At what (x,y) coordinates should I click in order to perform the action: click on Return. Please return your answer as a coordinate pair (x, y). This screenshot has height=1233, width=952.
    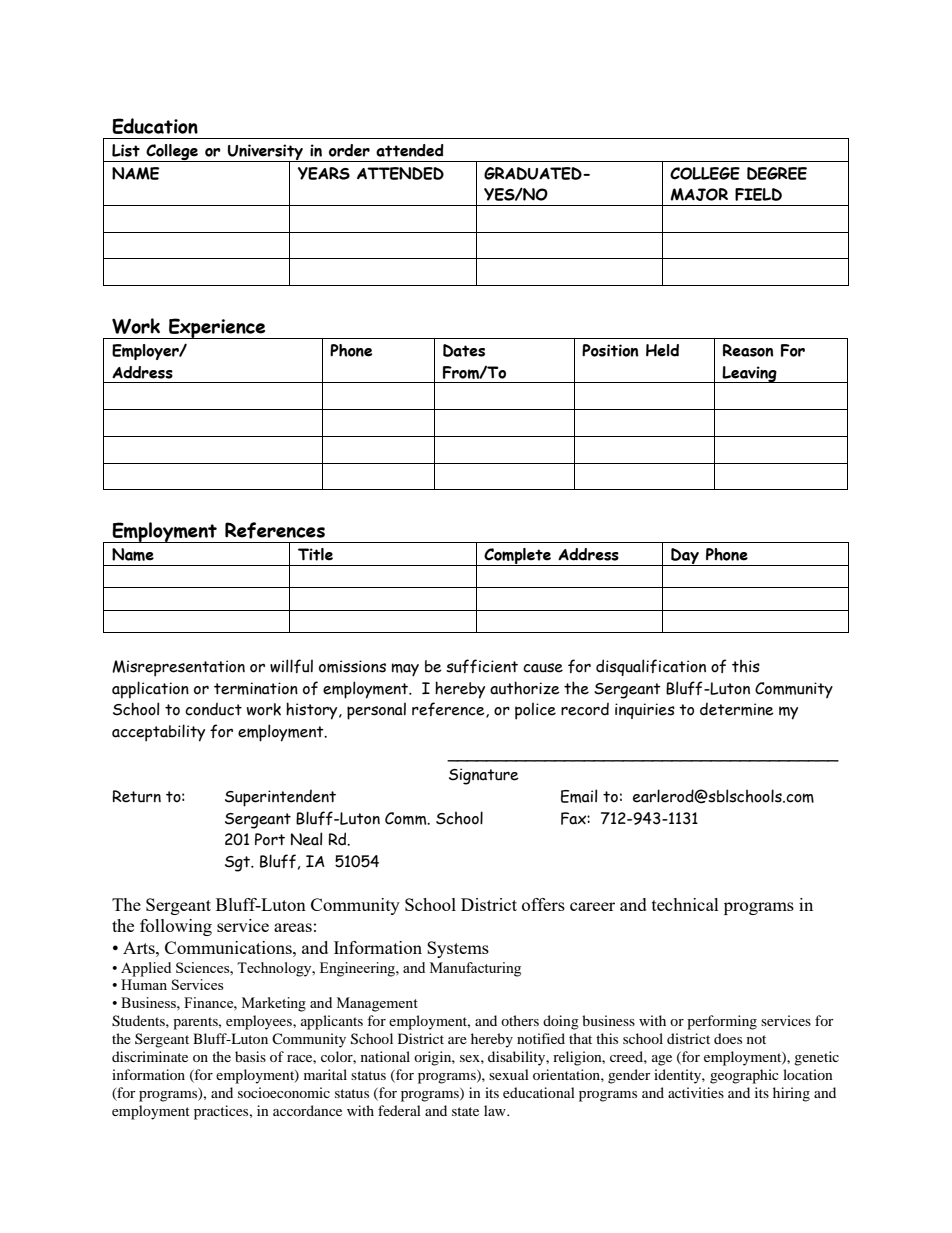
    Looking at the image, I should click on (136, 796).
